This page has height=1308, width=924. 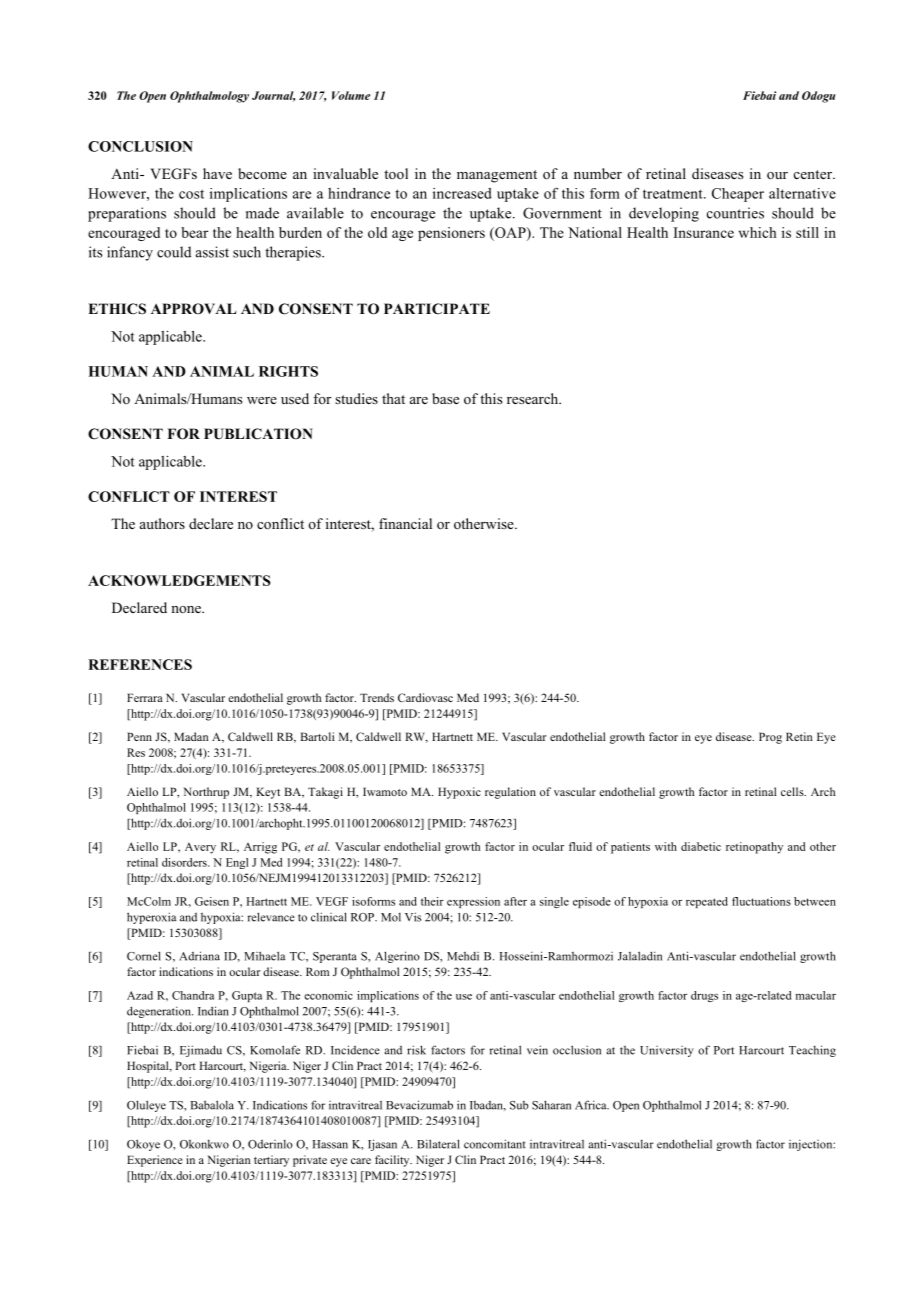 I want to click on Okonkwo, so click(x=204, y=1144).
